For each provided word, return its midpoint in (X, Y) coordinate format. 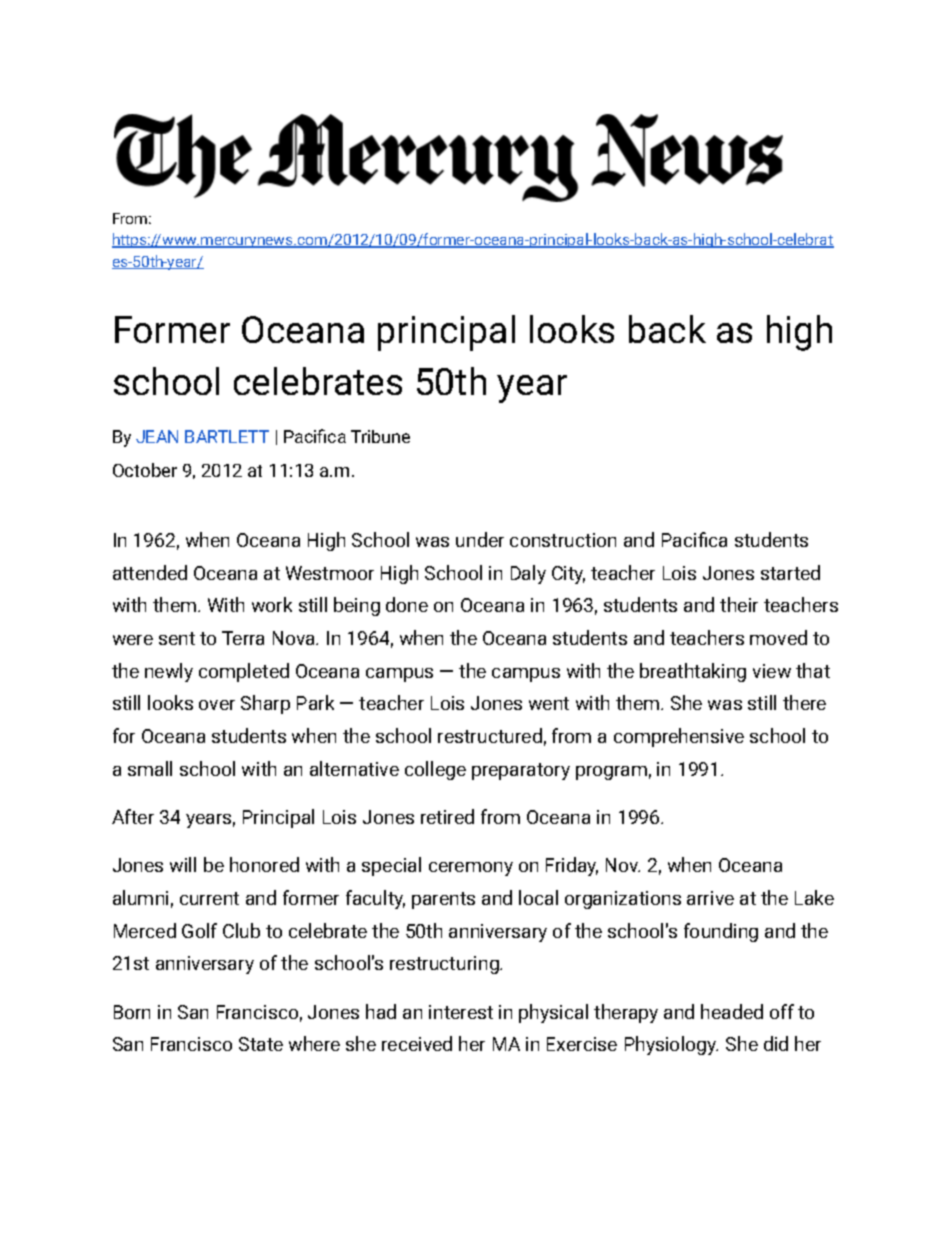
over (217, 705)
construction (563, 540)
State (261, 1044)
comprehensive (679, 737)
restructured (490, 735)
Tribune (380, 436)
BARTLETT (227, 436)
